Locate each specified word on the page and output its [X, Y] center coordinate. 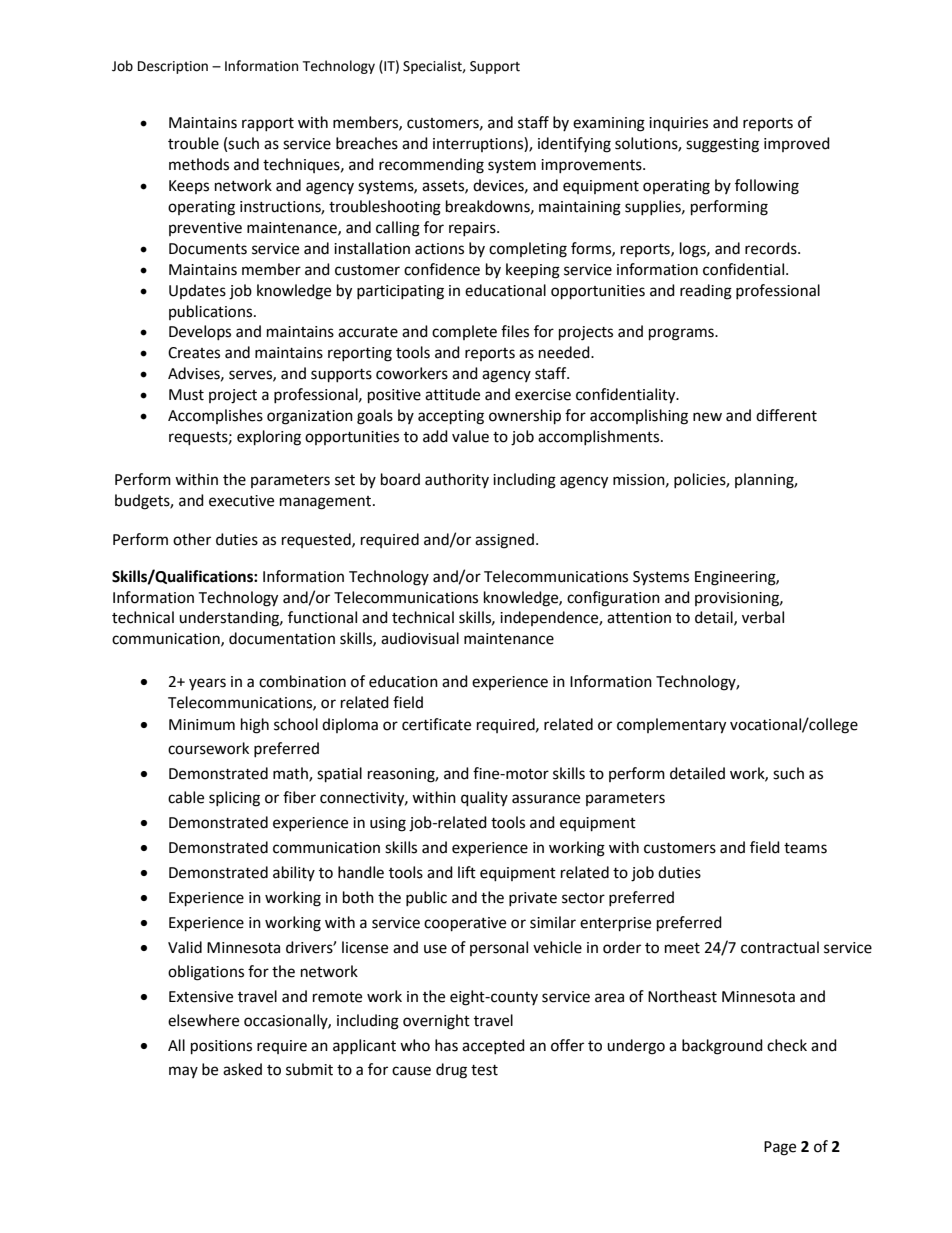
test [484, 1070]
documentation [282, 638]
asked [242, 1069]
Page [780, 1148]
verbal [763, 617]
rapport [268, 124]
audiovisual [420, 638]
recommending [431, 166]
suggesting [722, 145]
